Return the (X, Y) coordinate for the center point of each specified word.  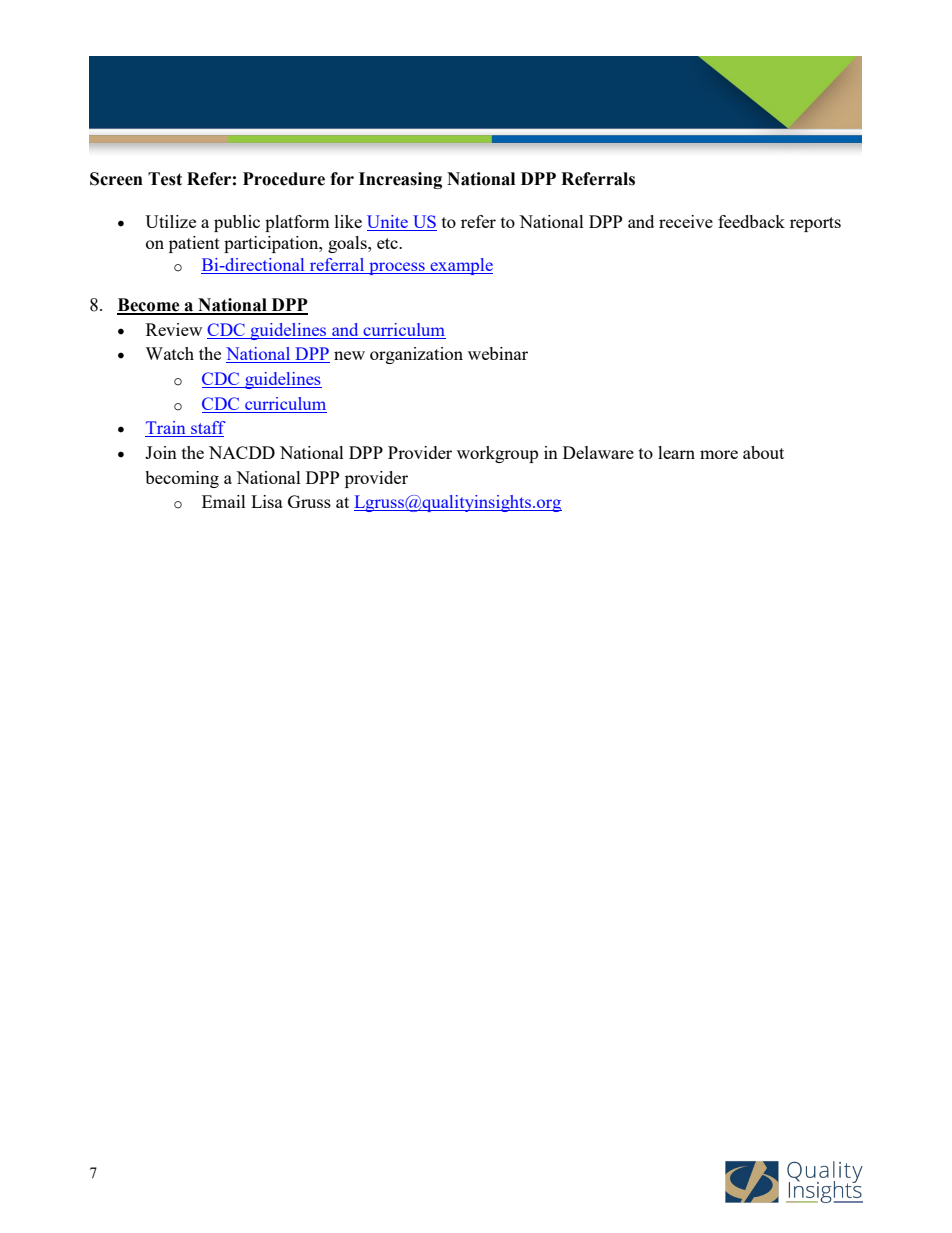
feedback (751, 221)
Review (174, 329)
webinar (498, 353)
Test (165, 179)
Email (224, 501)
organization (416, 355)
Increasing (400, 180)
